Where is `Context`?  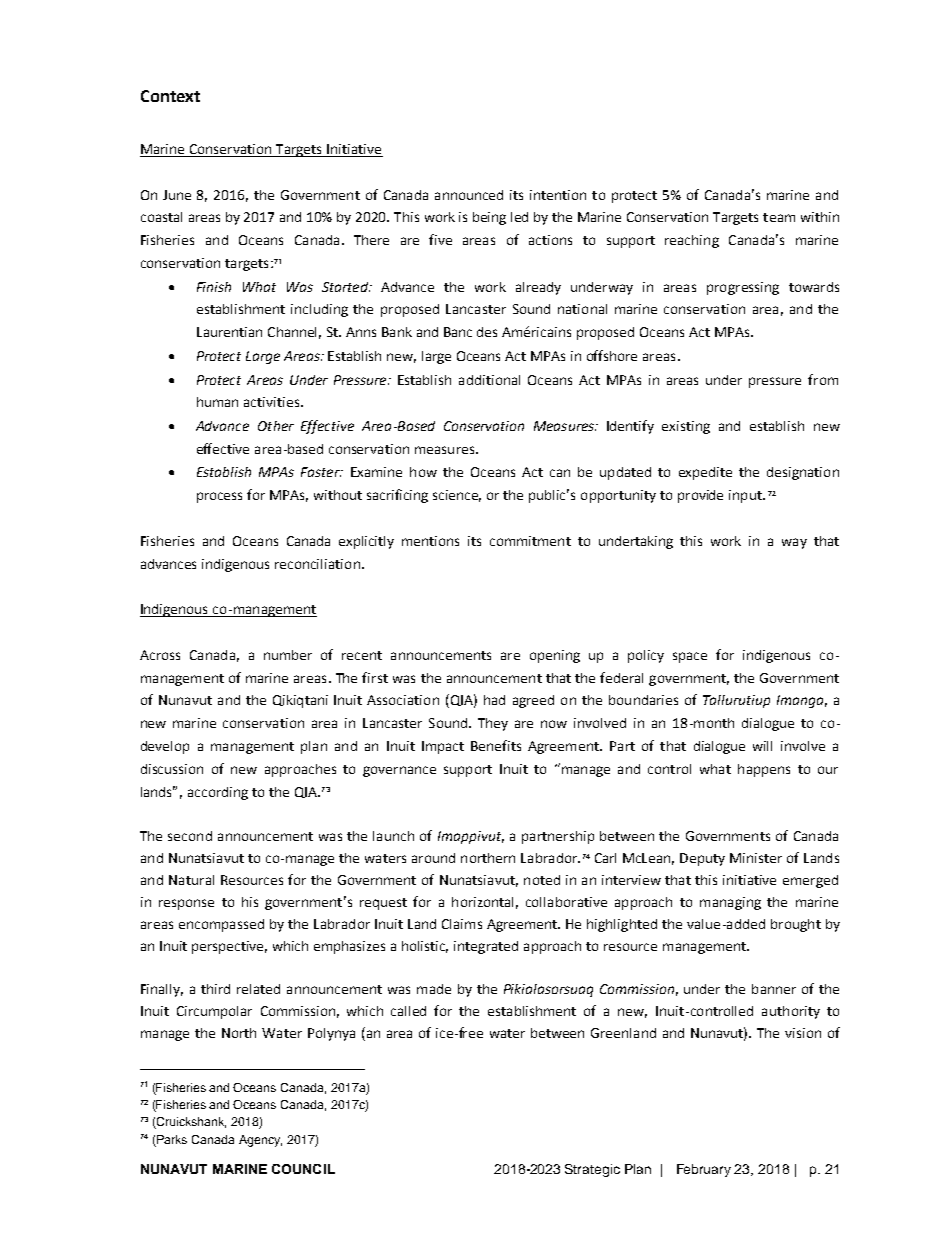
Context is located at coordinates (170, 96).
